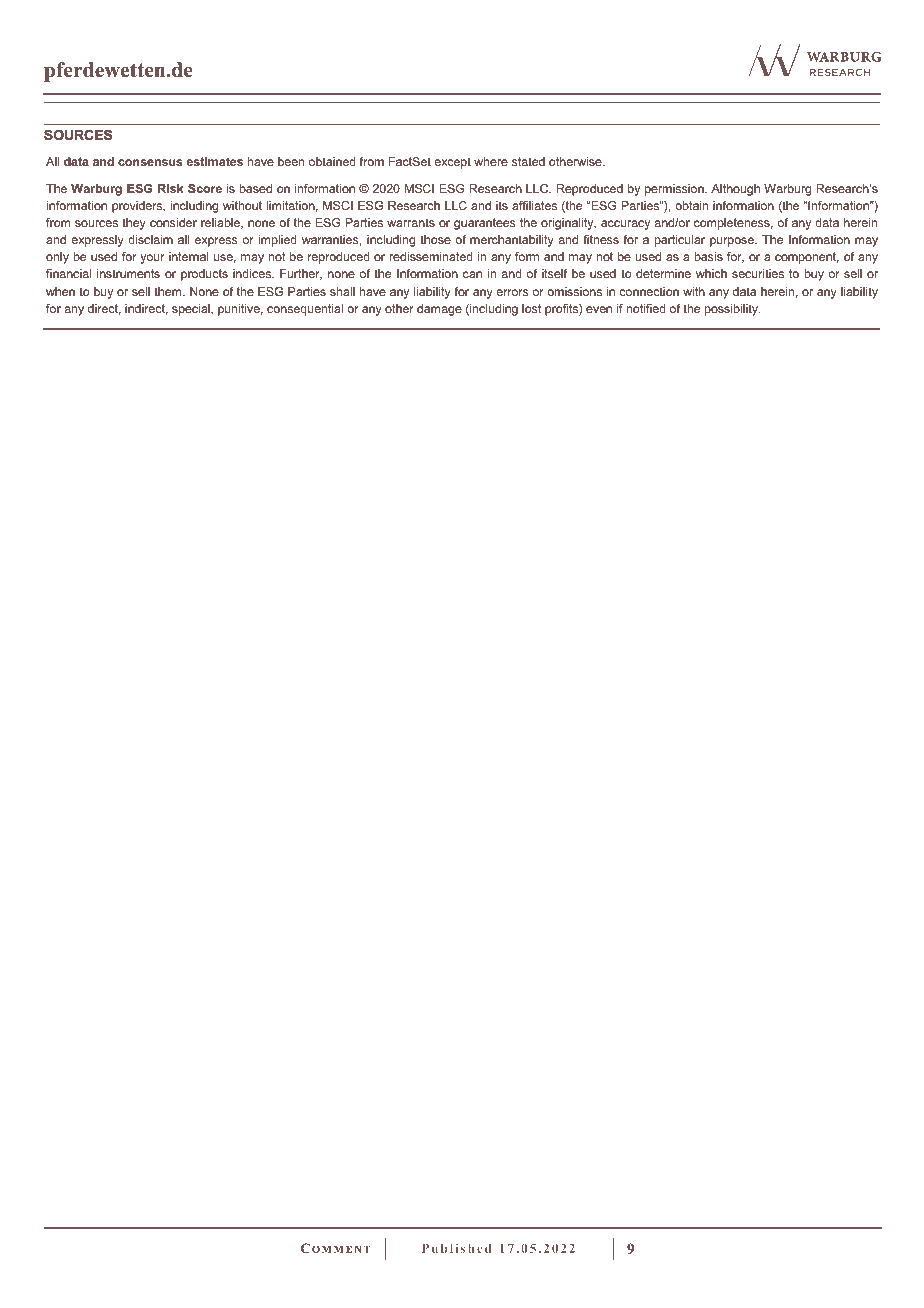 This image has width=924, height=1308. I want to click on damage, so click(439, 310).
